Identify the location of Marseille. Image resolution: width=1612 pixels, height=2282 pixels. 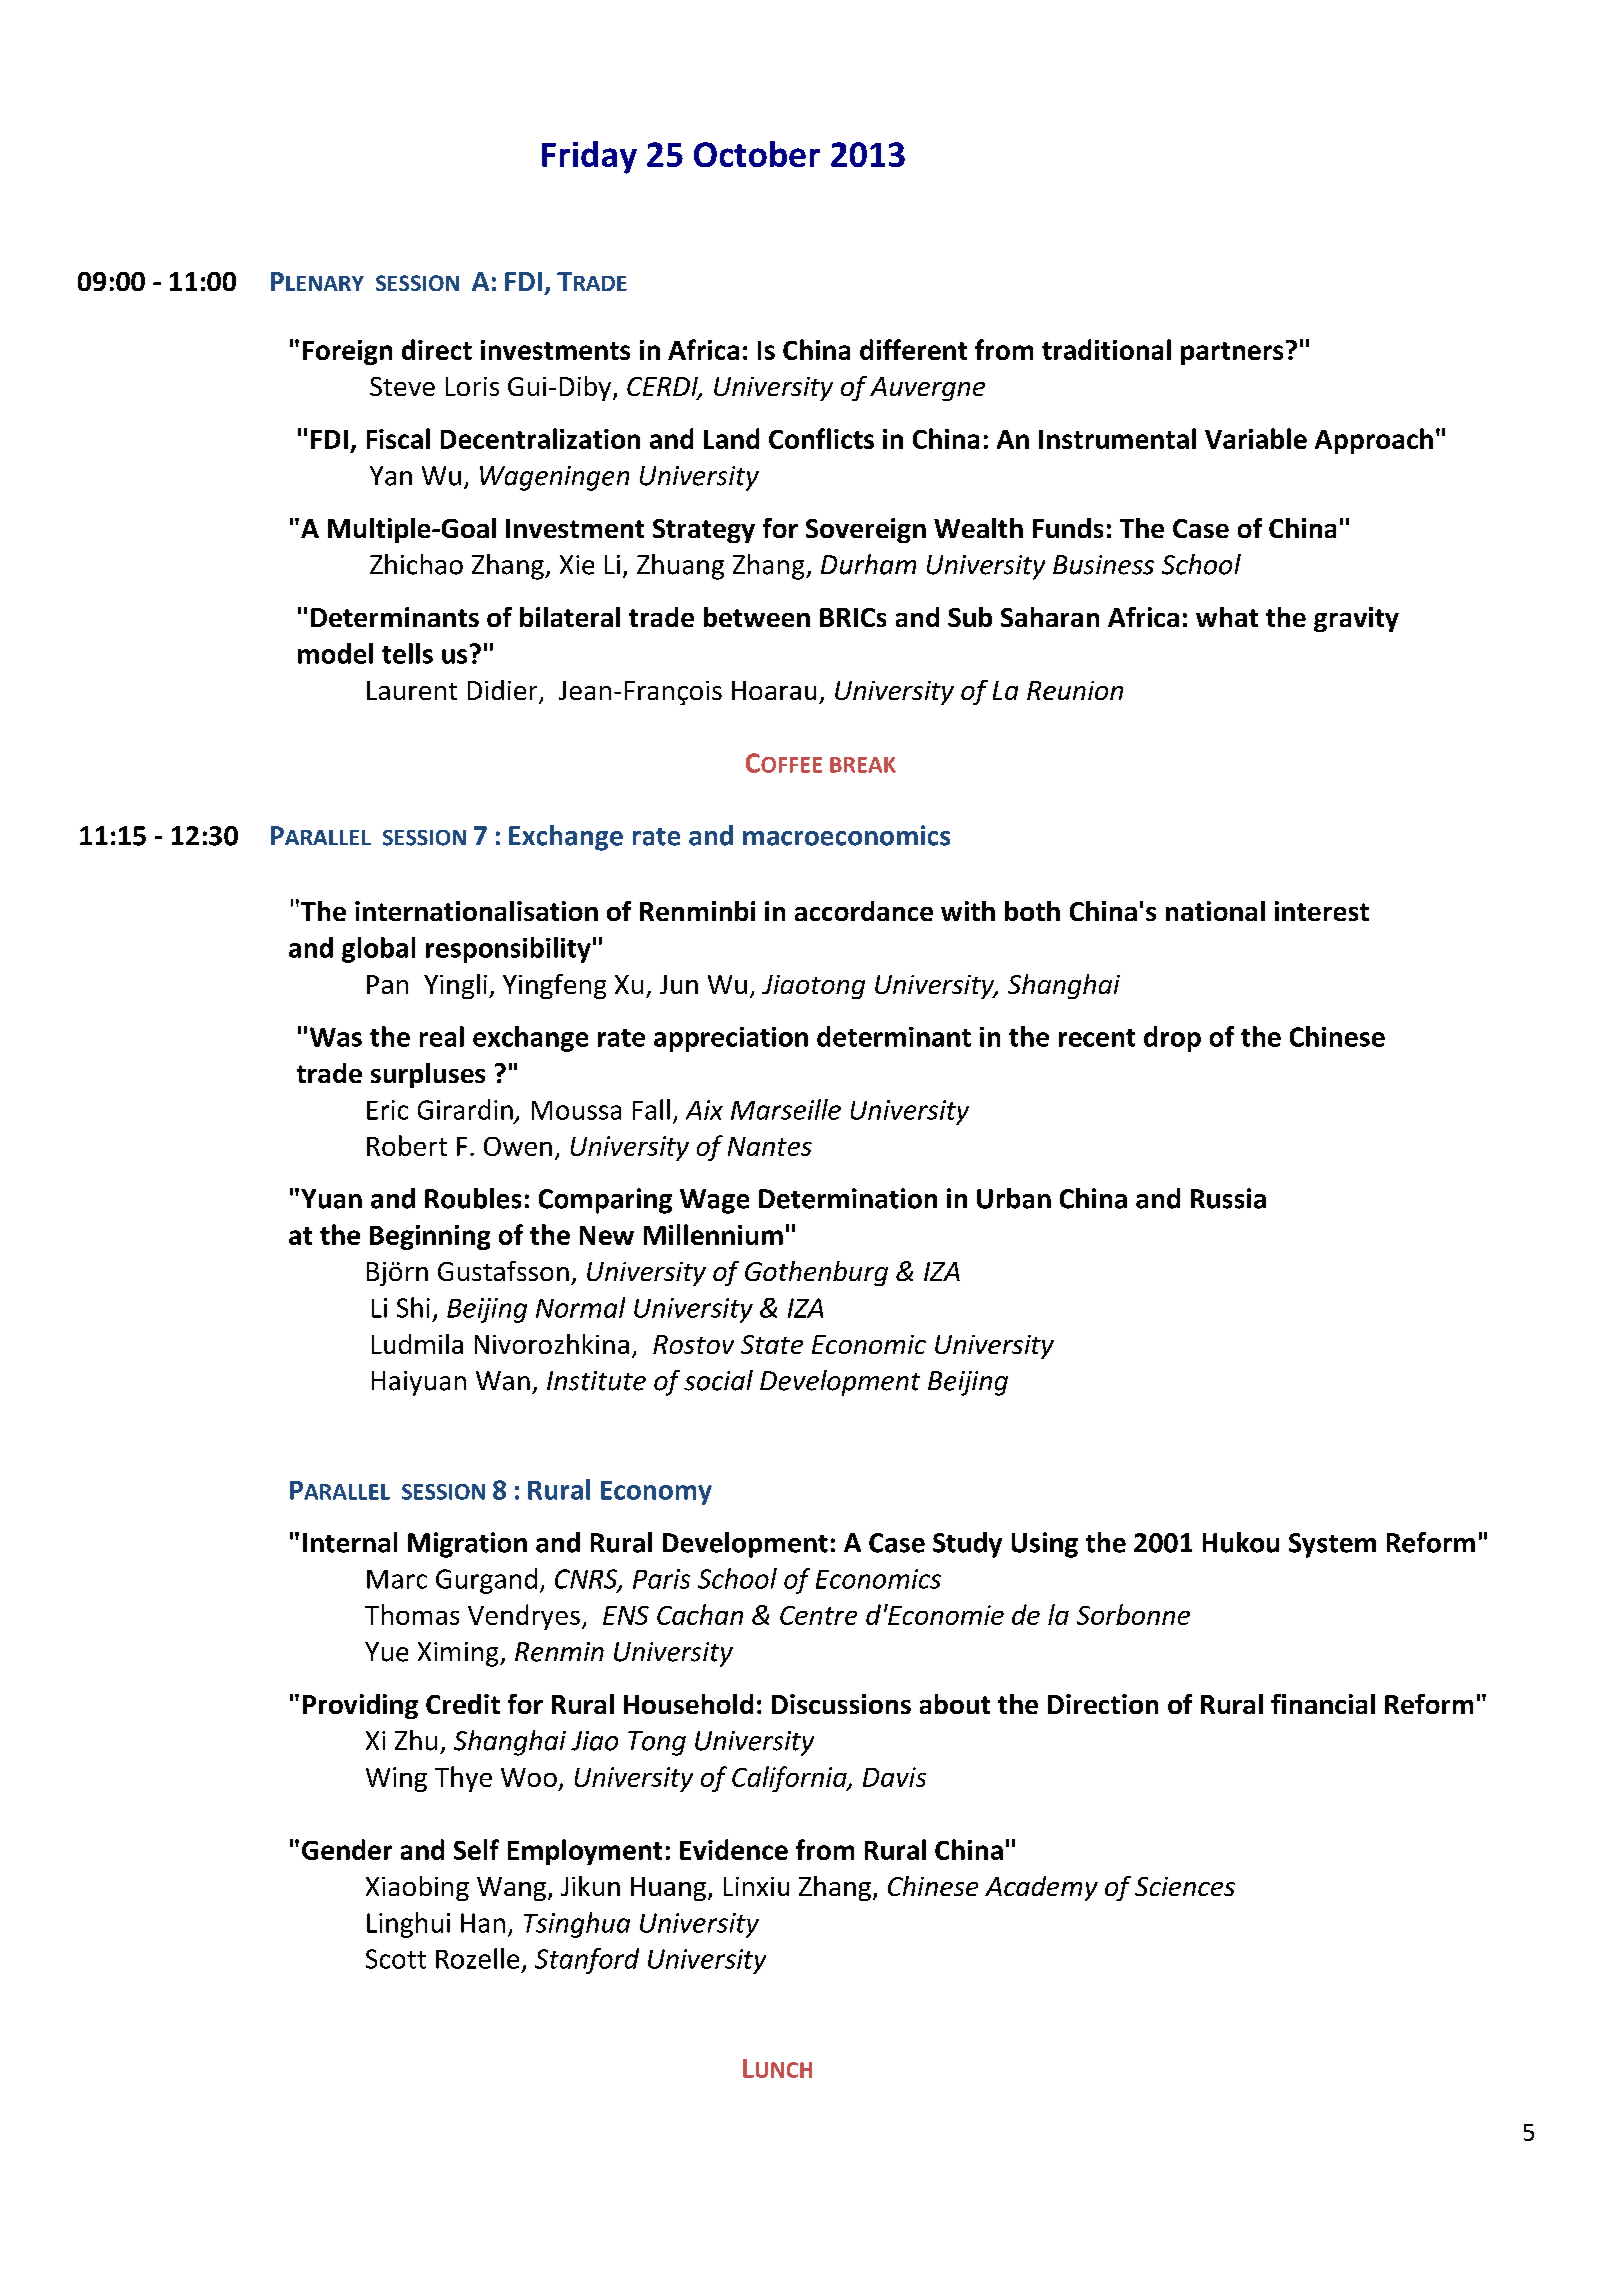
(786, 1109).
